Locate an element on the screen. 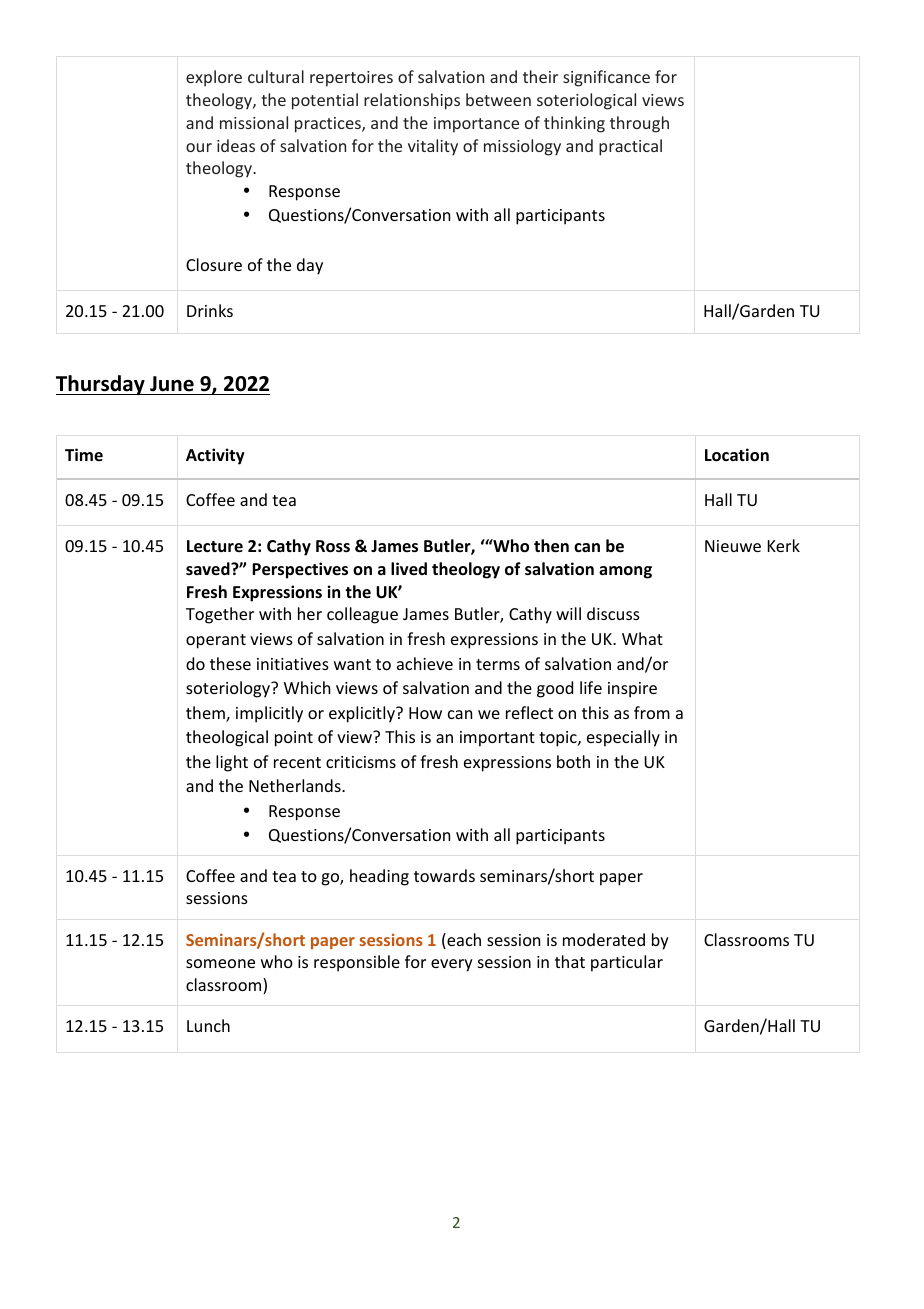  Lunch is located at coordinates (208, 1025).
